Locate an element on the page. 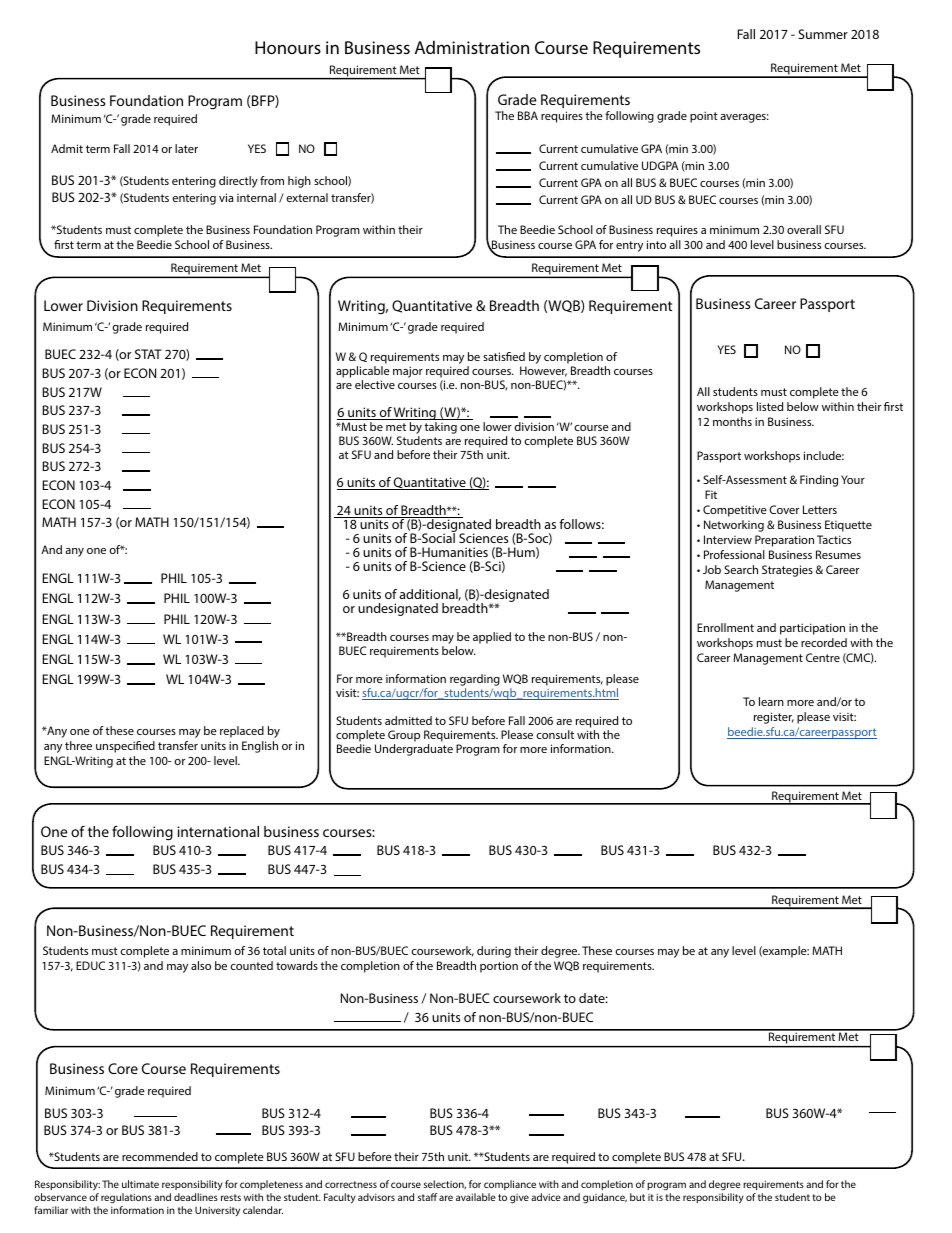 The image size is (952, 1233). Summer is located at coordinates (823, 34).
